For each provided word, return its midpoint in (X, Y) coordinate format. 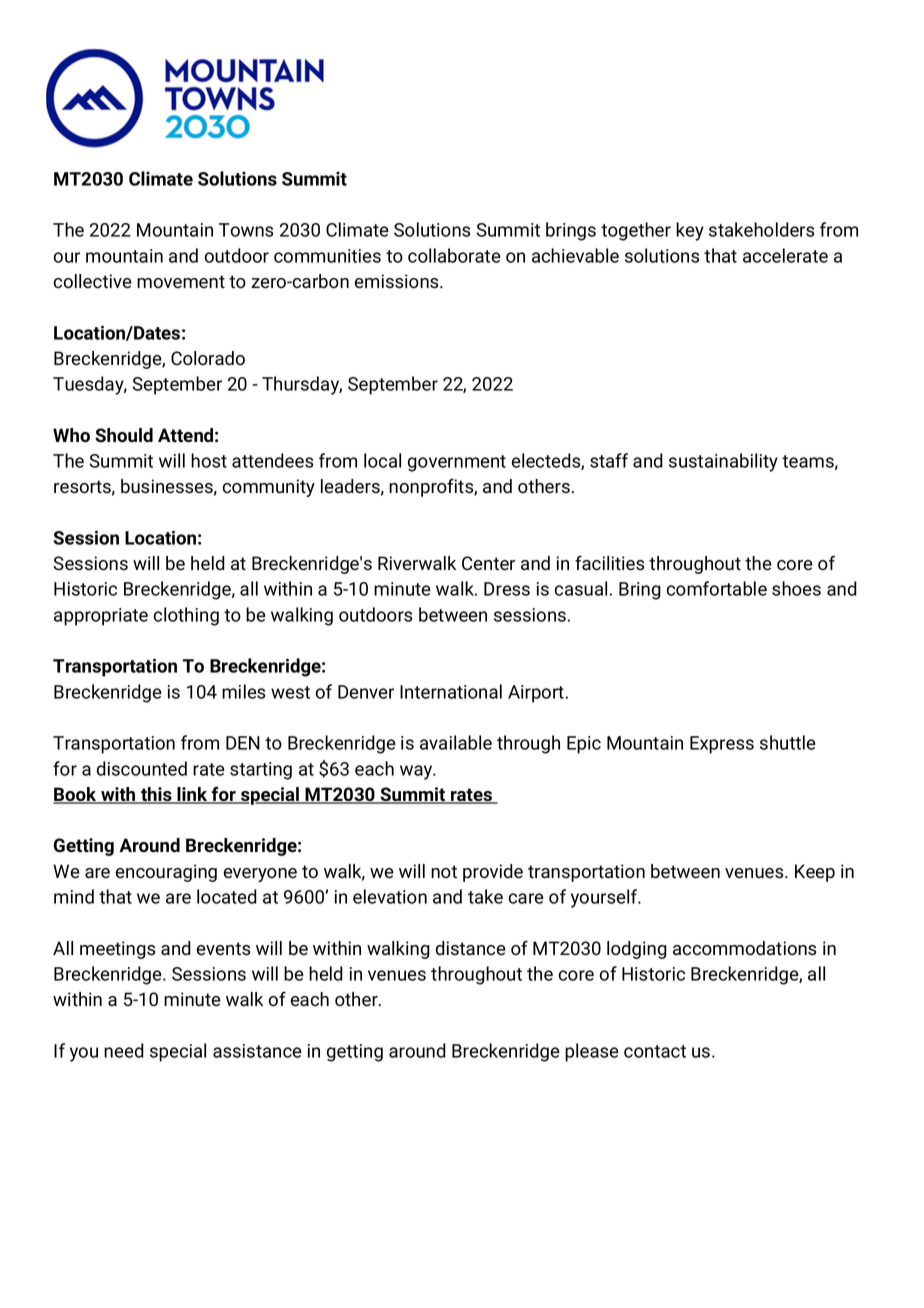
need (124, 1050)
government (457, 463)
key (690, 231)
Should (124, 435)
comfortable (717, 588)
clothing (186, 616)
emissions (396, 281)
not (444, 872)
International (451, 691)
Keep (815, 873)
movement (181, 282)
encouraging (166, 873)
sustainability (723, 462)
